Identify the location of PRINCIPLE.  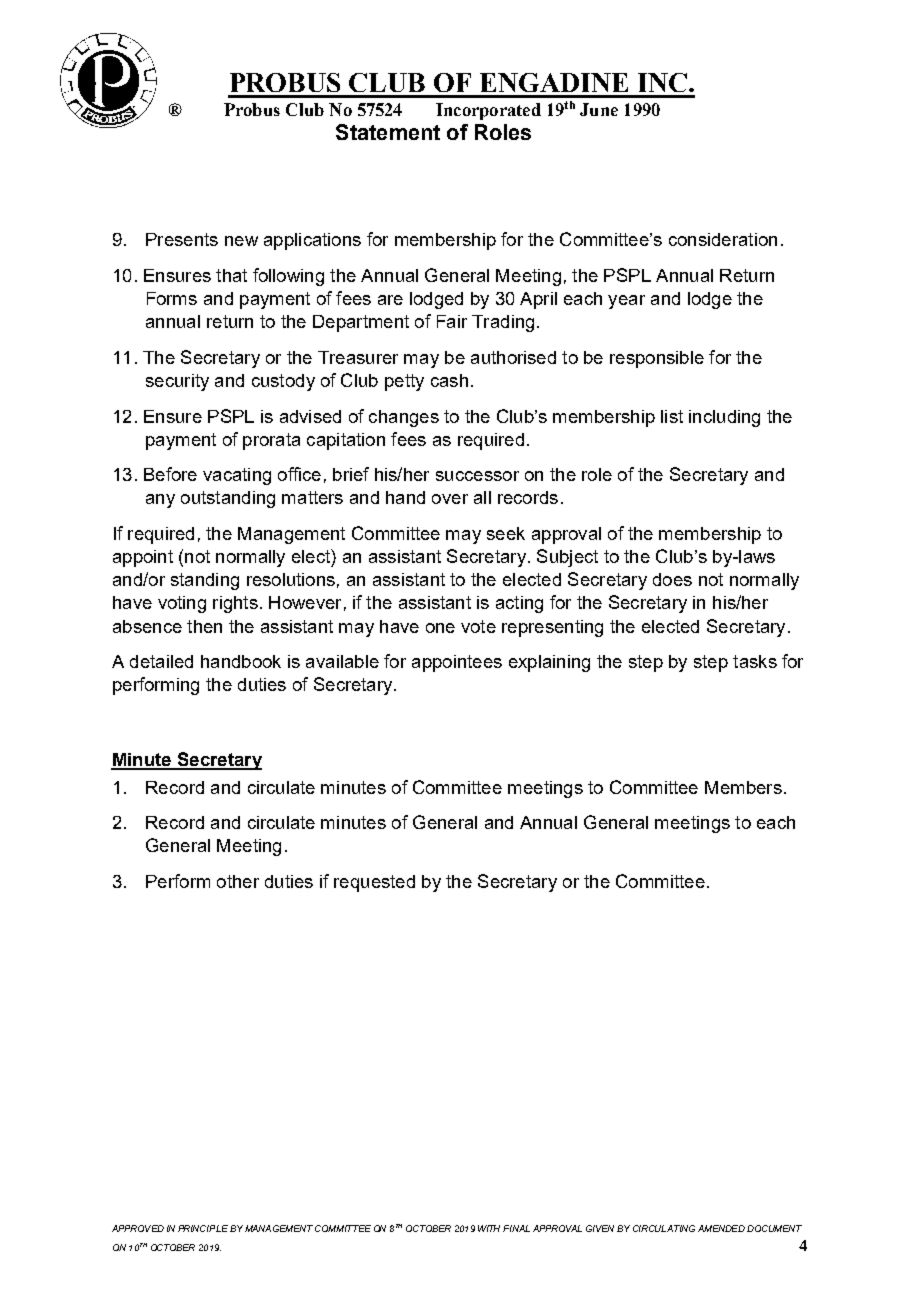
(203, 1228).
